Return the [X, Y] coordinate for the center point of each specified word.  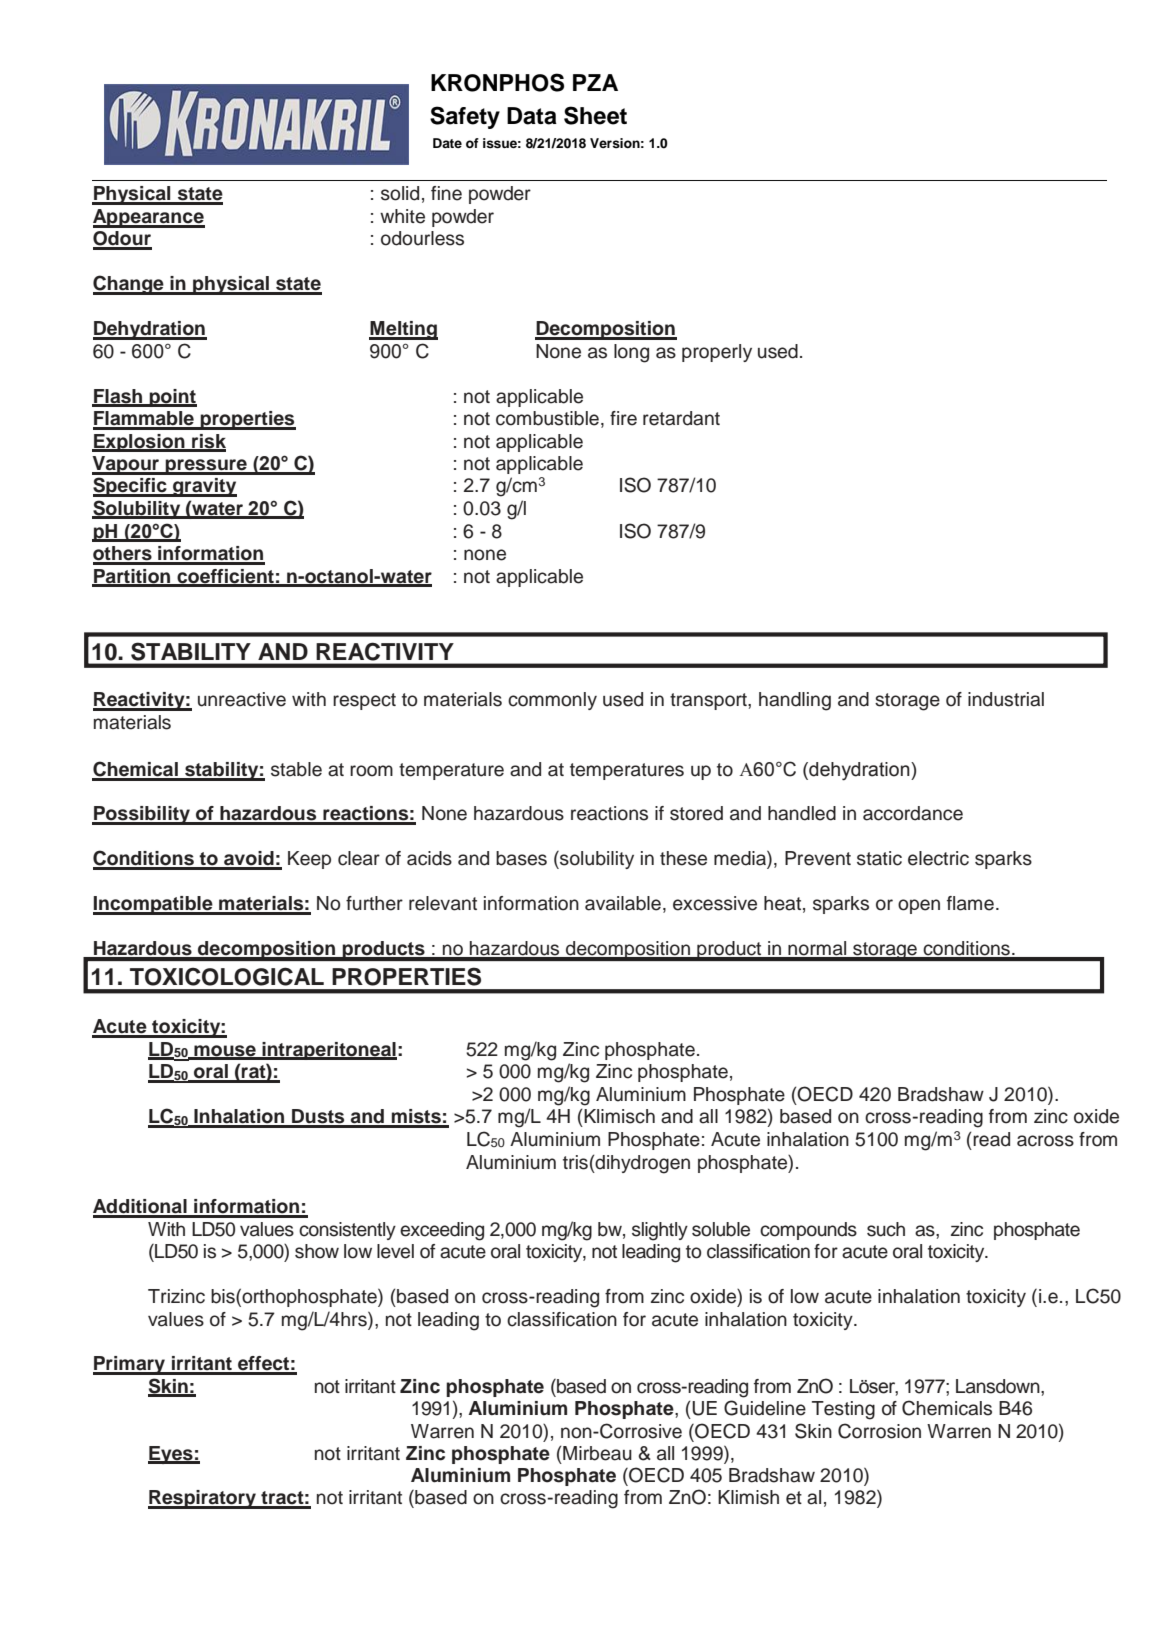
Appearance [149, 218]
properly [717, 353]
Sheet [595, 115]
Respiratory [203, 1499]
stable [296, 769]
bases [521, 858]
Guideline [765, 1408]
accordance [913, 813]
